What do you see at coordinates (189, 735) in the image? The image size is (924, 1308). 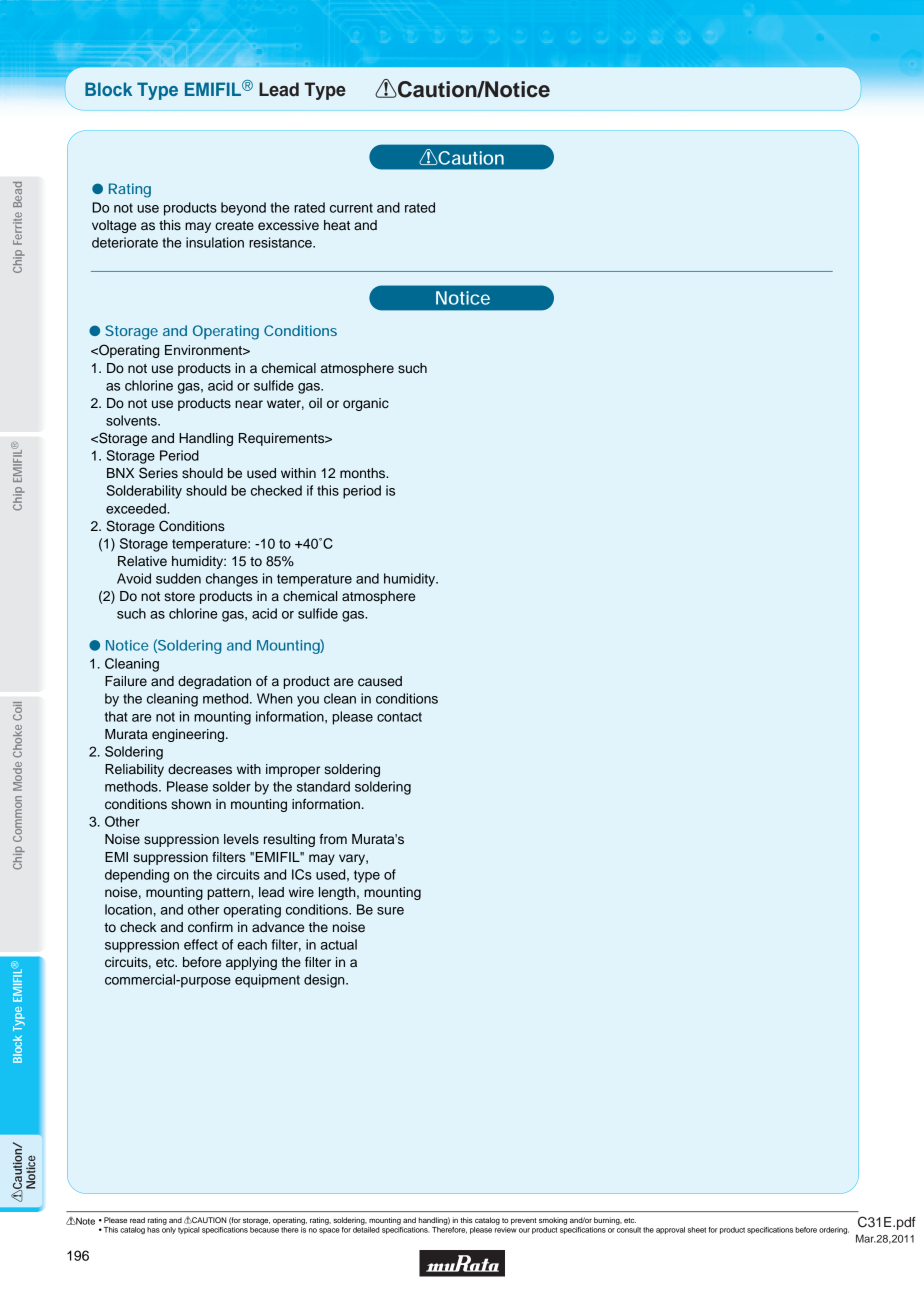 I see `engineering` at bounding box center [189, 735].
